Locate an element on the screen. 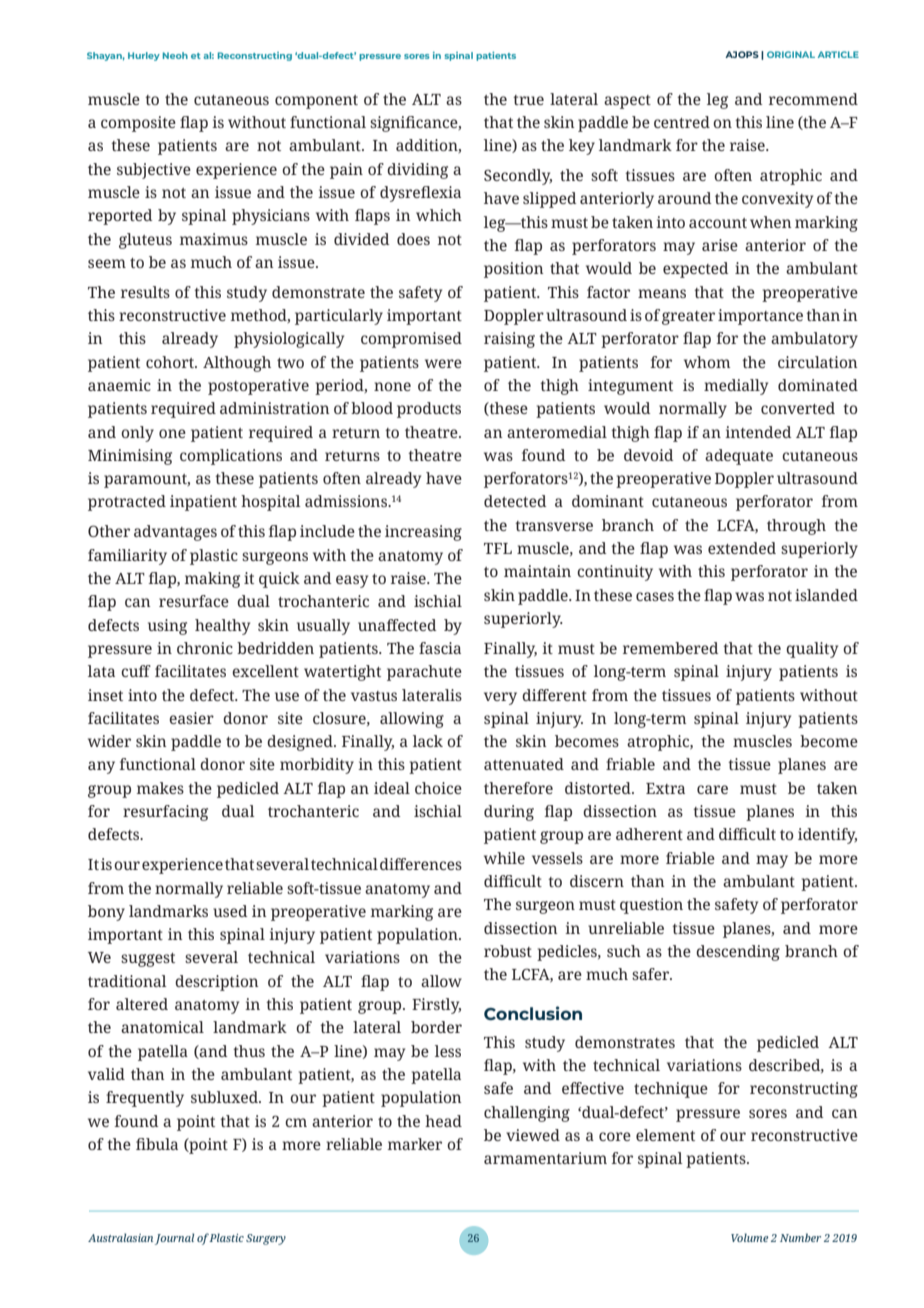  Journal is located at coordinates (174, 1239).
